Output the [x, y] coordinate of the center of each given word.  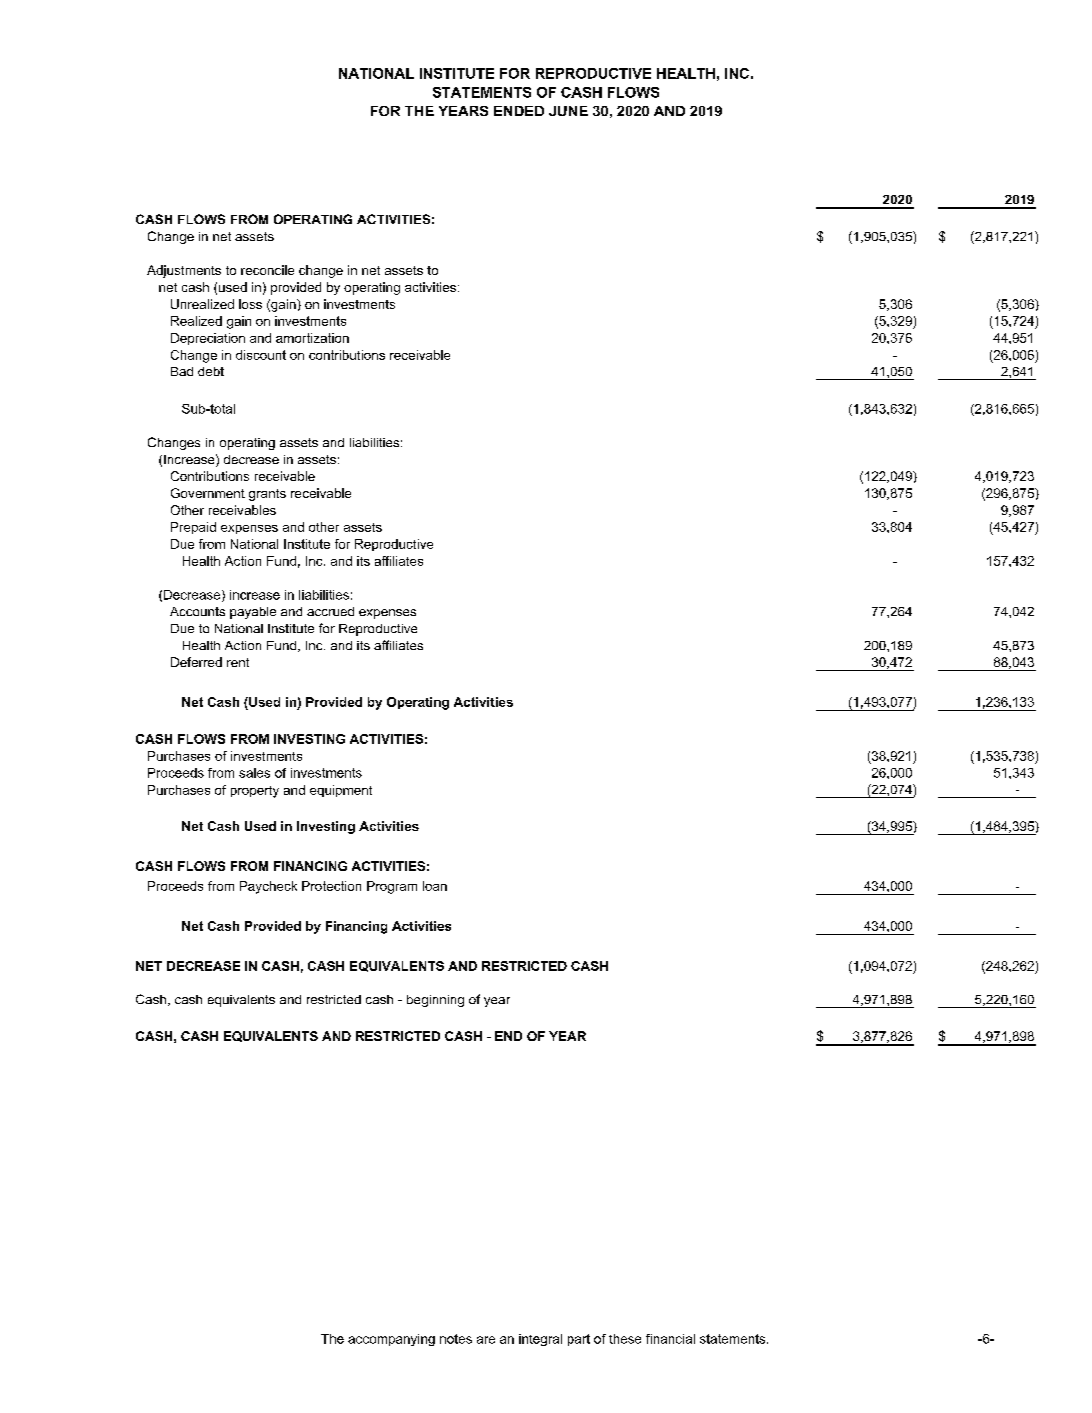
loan [435, 886]
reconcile [267, 270]
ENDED [519, 111]
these [625, 1339]
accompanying [391, 1340]
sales [254, 773]
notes [456, 1339]
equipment [341, 791]
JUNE [568, 111]
